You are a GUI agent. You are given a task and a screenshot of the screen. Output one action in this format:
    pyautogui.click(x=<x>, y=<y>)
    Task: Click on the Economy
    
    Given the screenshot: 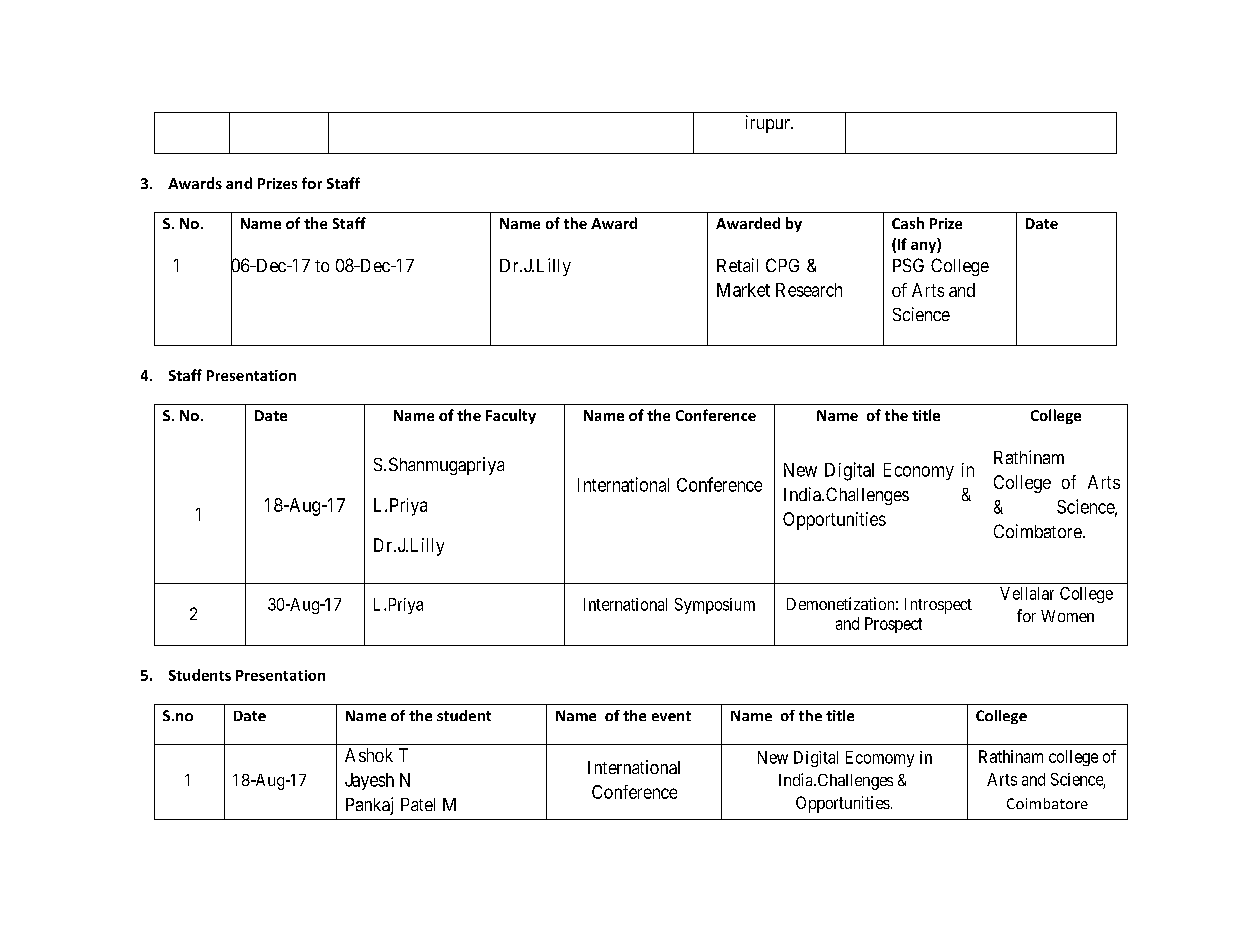 What is the action you would take?
    pyautogui.click(x=919, y=471)
